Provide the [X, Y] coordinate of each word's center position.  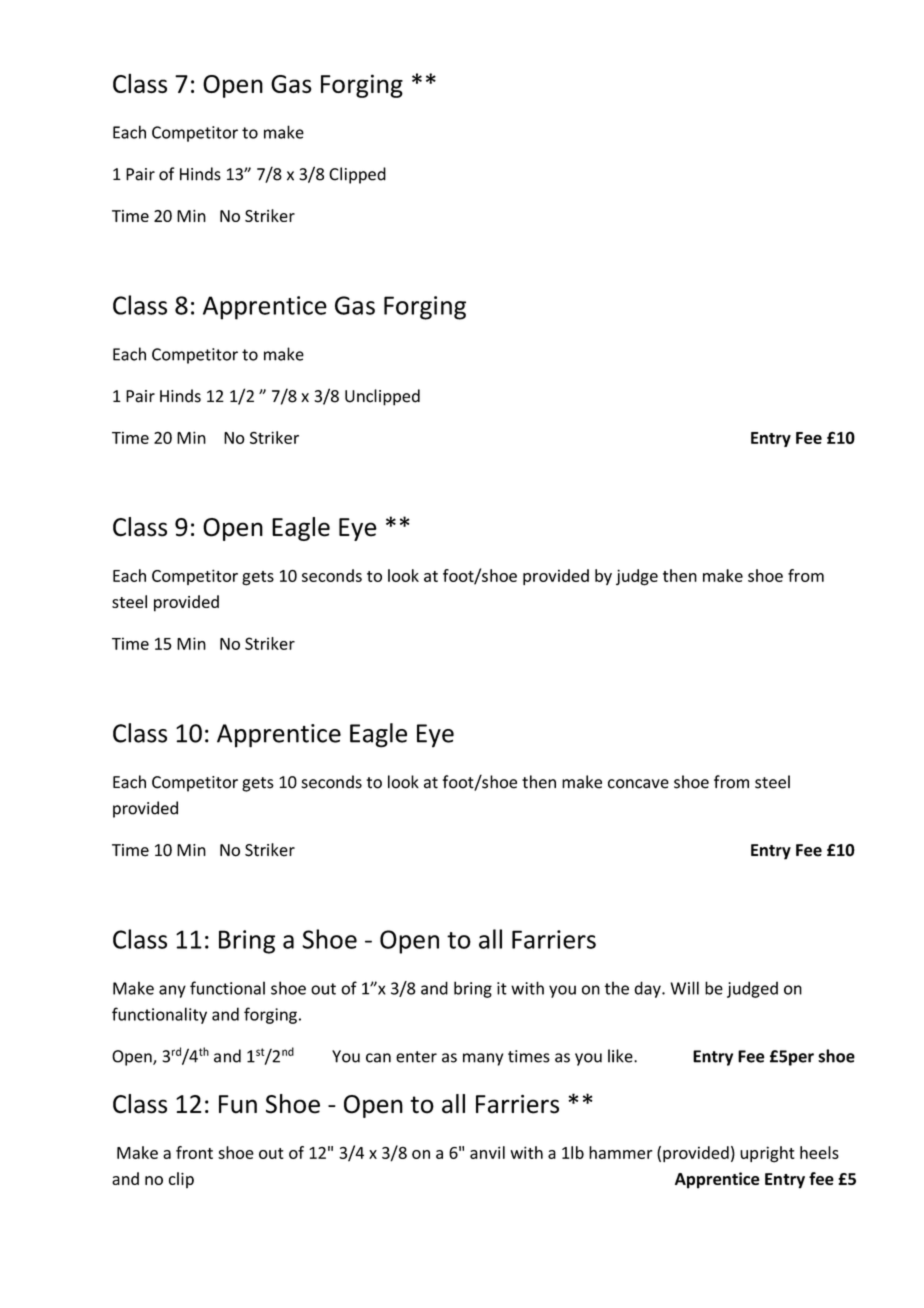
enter [416, 1057]
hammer [621, 1152]
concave [638, 784]
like [621, 1056]
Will [684, 988]
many [483, 1059]
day [648, 989]
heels [819, 1152]
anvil [487, 1152]
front [194, 1152]
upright [767, 1154]
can [378, 1058]
